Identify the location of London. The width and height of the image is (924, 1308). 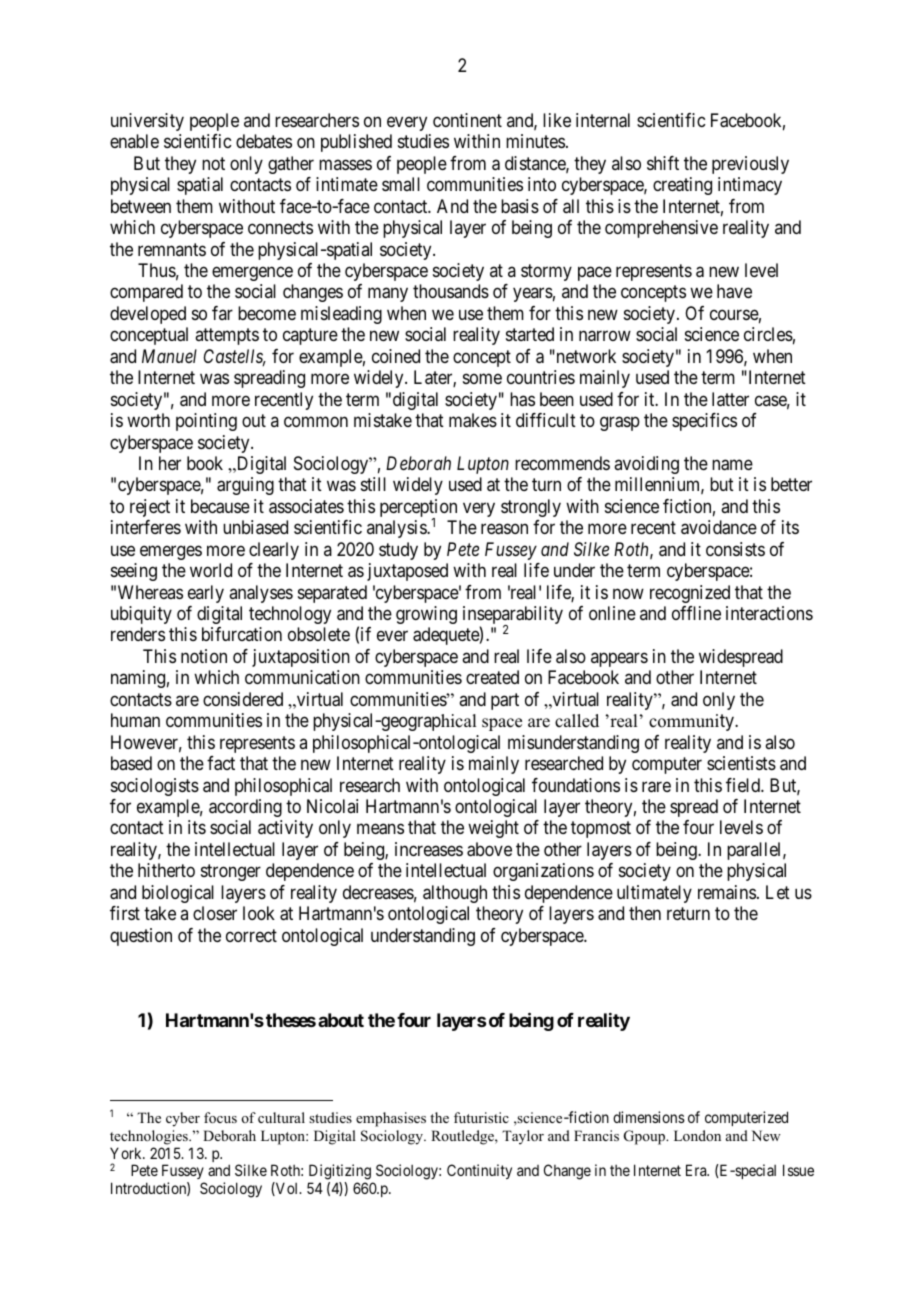
(697, 1135).
